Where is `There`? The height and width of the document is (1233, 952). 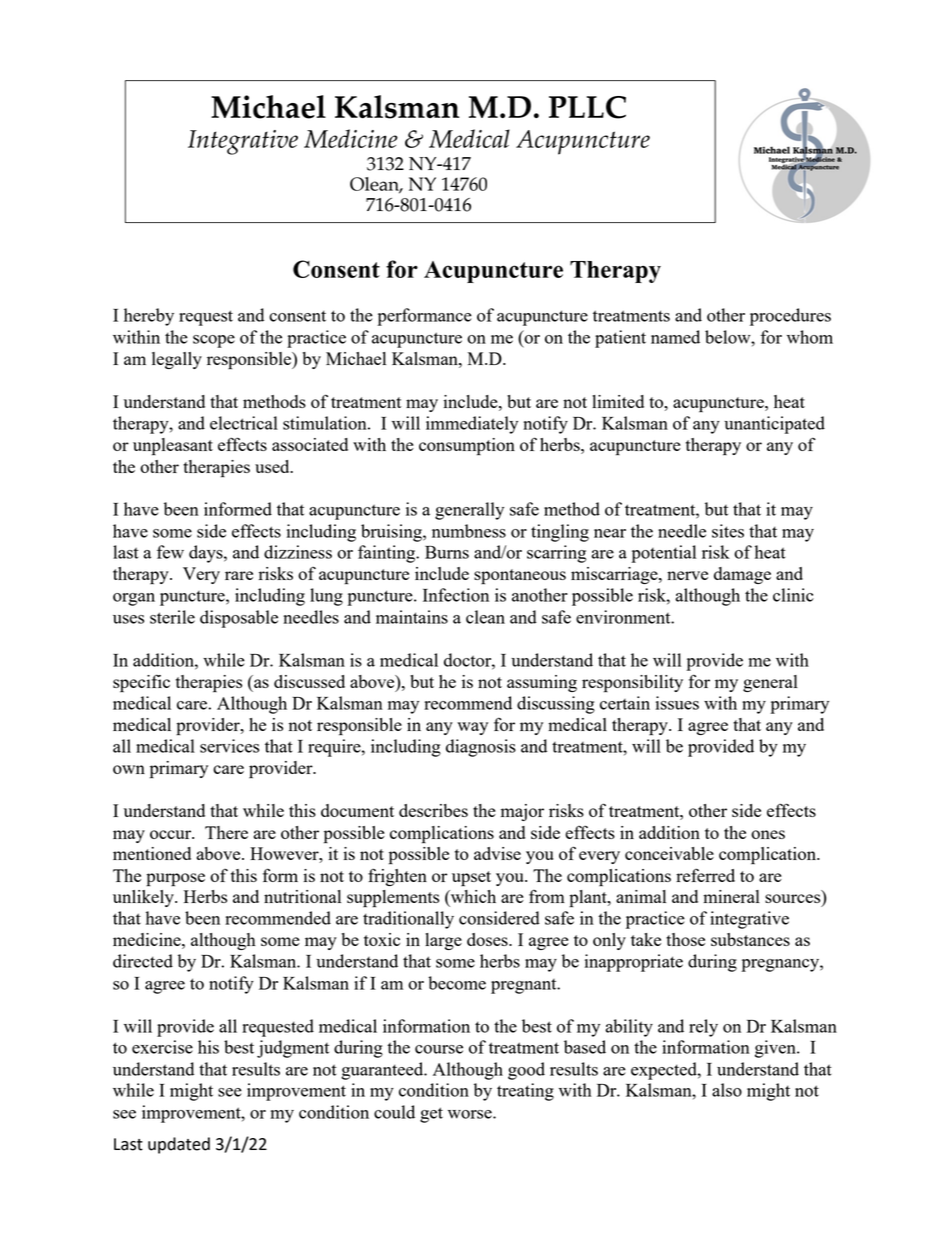
There is located at coordinates (226, 832).
